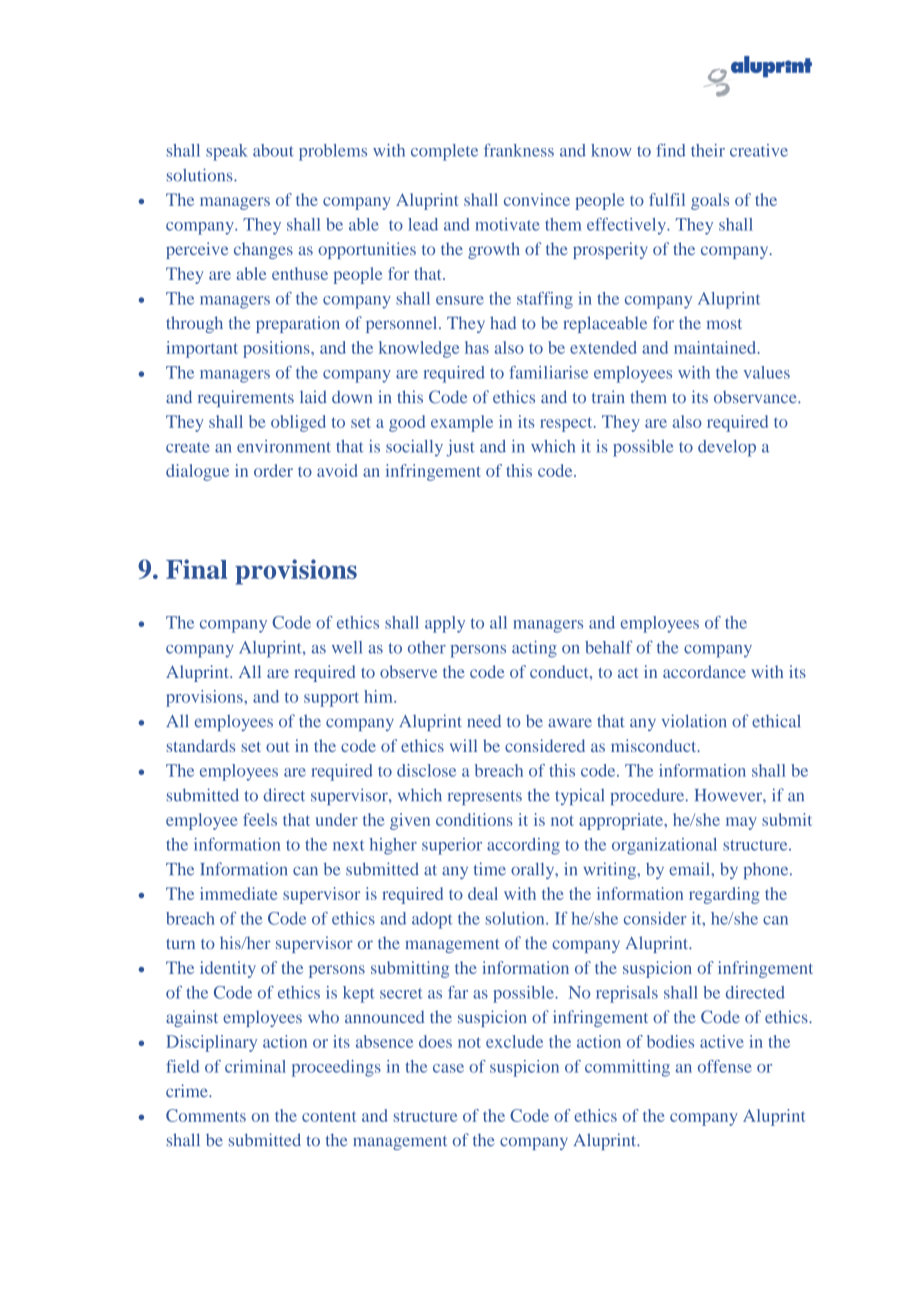 The image size is (924, 1308). I want to click on goals, so click(710, 201).
